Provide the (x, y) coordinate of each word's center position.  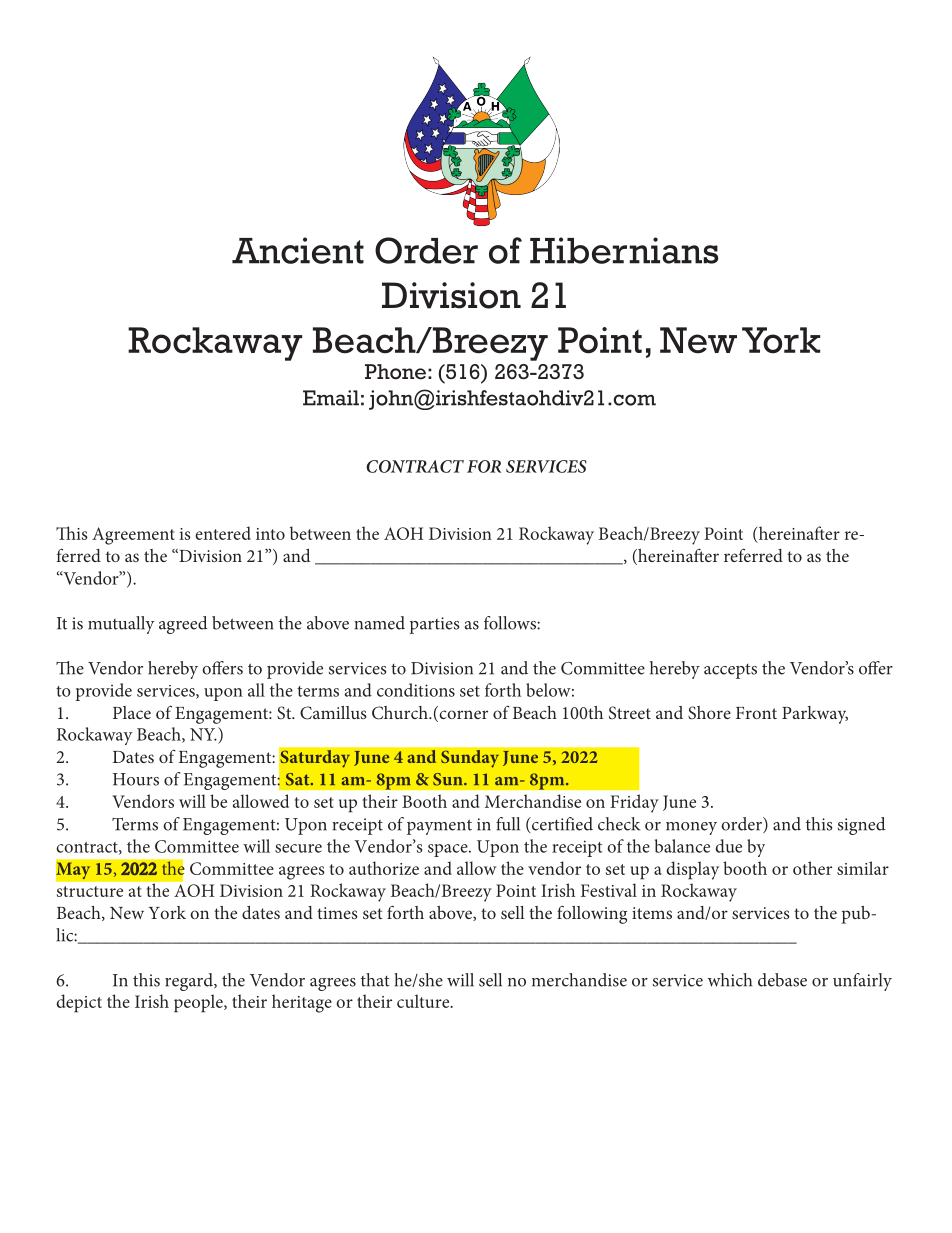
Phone (395, 372)
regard (190, 982)
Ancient (298, 250)
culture (424, 1001)
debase (782, 980)
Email (331, 398)
